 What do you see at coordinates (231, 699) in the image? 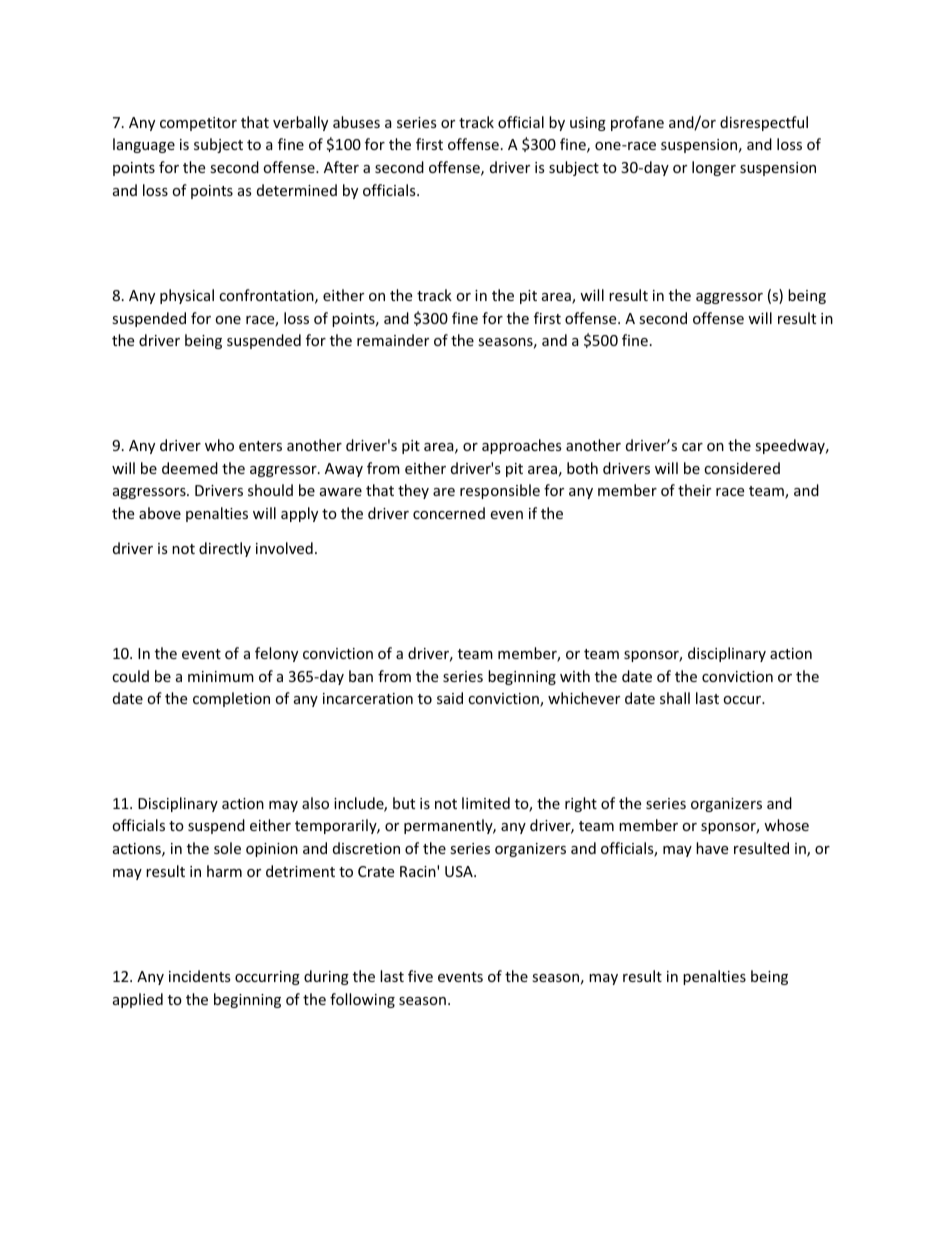
I see `completion` at bounding box center [231, 699].
